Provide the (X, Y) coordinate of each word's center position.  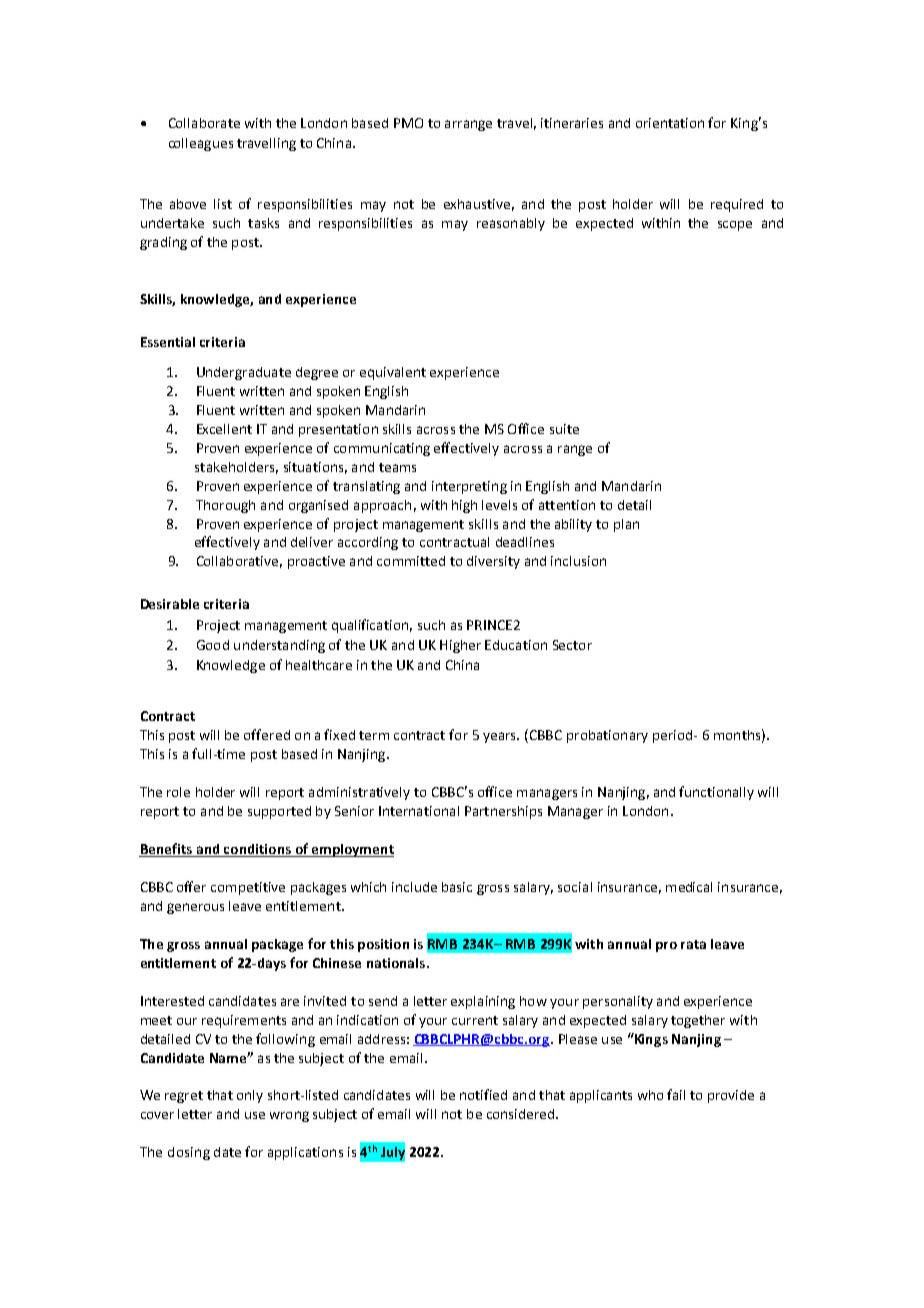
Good (213, 645)
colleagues (201, 144)
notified (483, 1094)
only (250, 1096)
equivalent (393, 373)
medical (689, 887)
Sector (572, 645)
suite (564, 429)
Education (516, 645)
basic (457, 887)
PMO (408, 123)
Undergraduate (244, 373)
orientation (670, 123)
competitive (248, 888)
